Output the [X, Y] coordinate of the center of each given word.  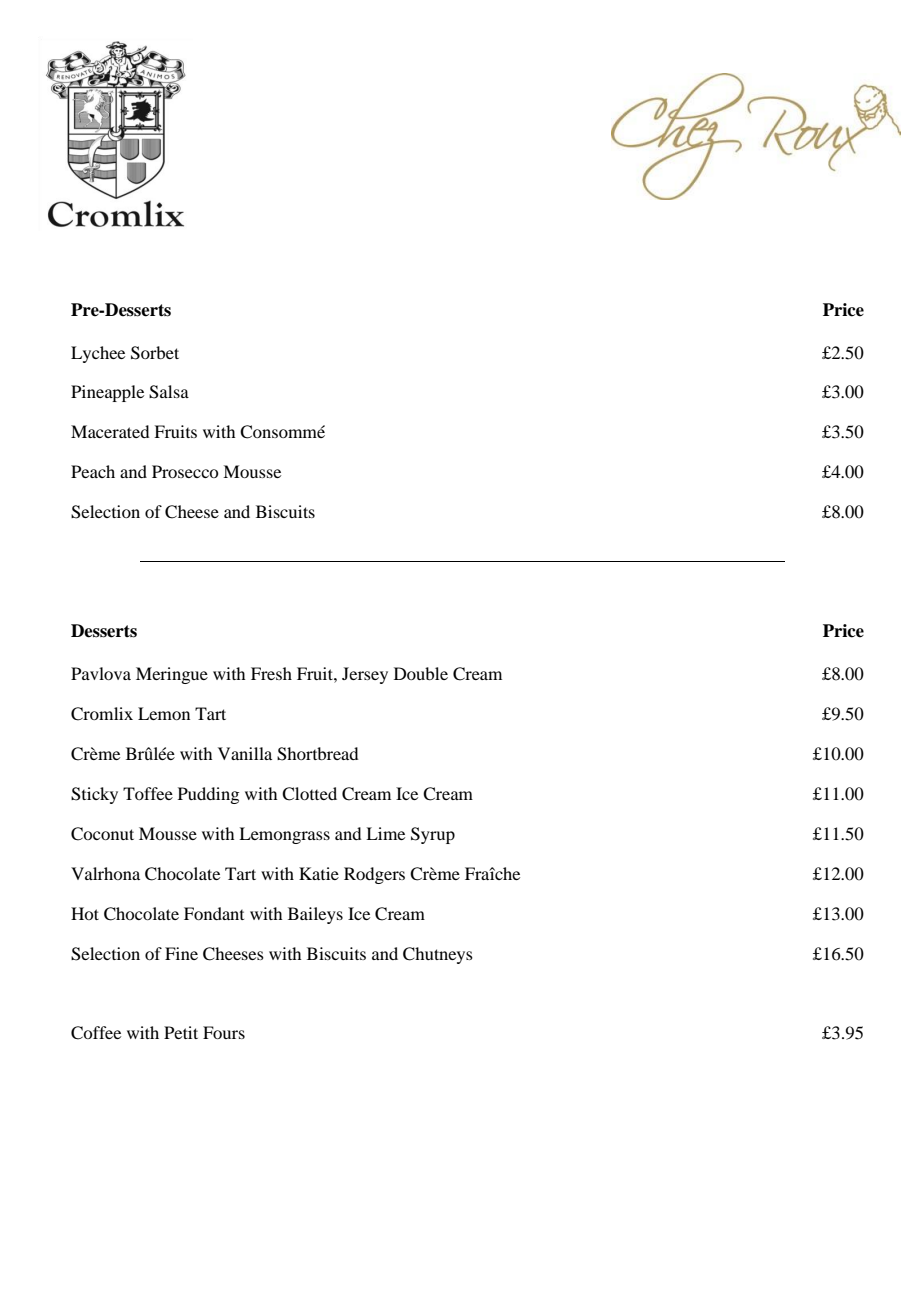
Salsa [169, 392]
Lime [385, 833]
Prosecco [185, 471]
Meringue [172, 675]
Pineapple [107, 393]
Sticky [94, 795]
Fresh [271, 673]
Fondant [214, 913]
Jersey [365, 675]
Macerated [110, 431]
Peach [93, 471]
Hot [85, 913]
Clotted [309, 794]
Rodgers [374, 875]
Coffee [96, 1033]
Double [421, 673]
